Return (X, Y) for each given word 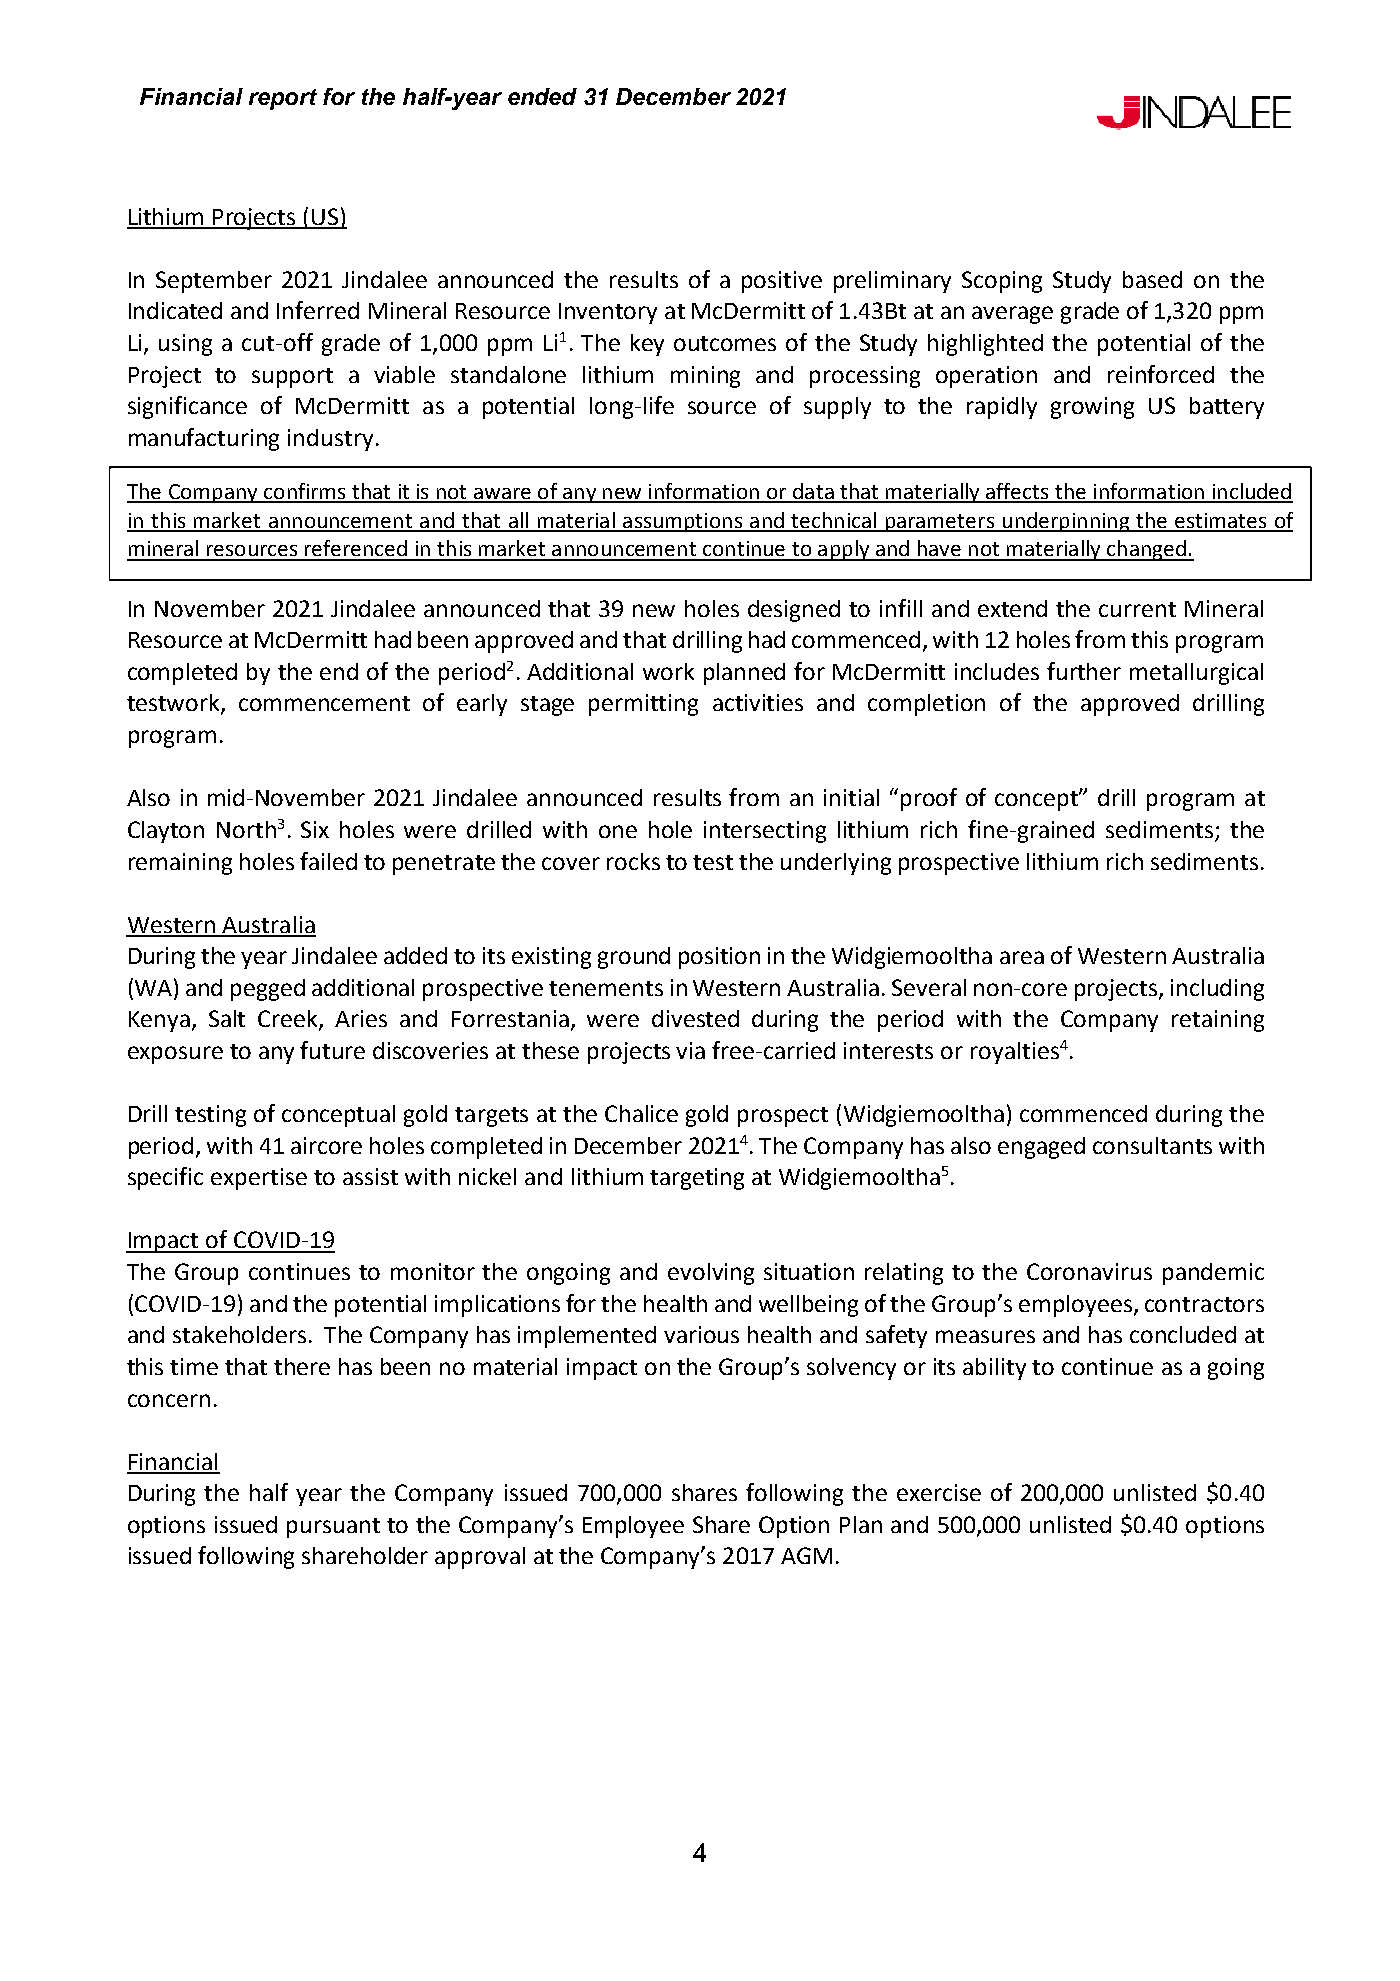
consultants (1152, 1145)
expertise (259, 1179)
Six (315, 829)
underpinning (1066, 522)
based (1152, 279)
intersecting (765, 832)
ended (542, 96)
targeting (697, 1179)
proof (929, 799)
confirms (305, 492)
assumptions (682, 522)
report (283, 99)
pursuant (333, 1528)
